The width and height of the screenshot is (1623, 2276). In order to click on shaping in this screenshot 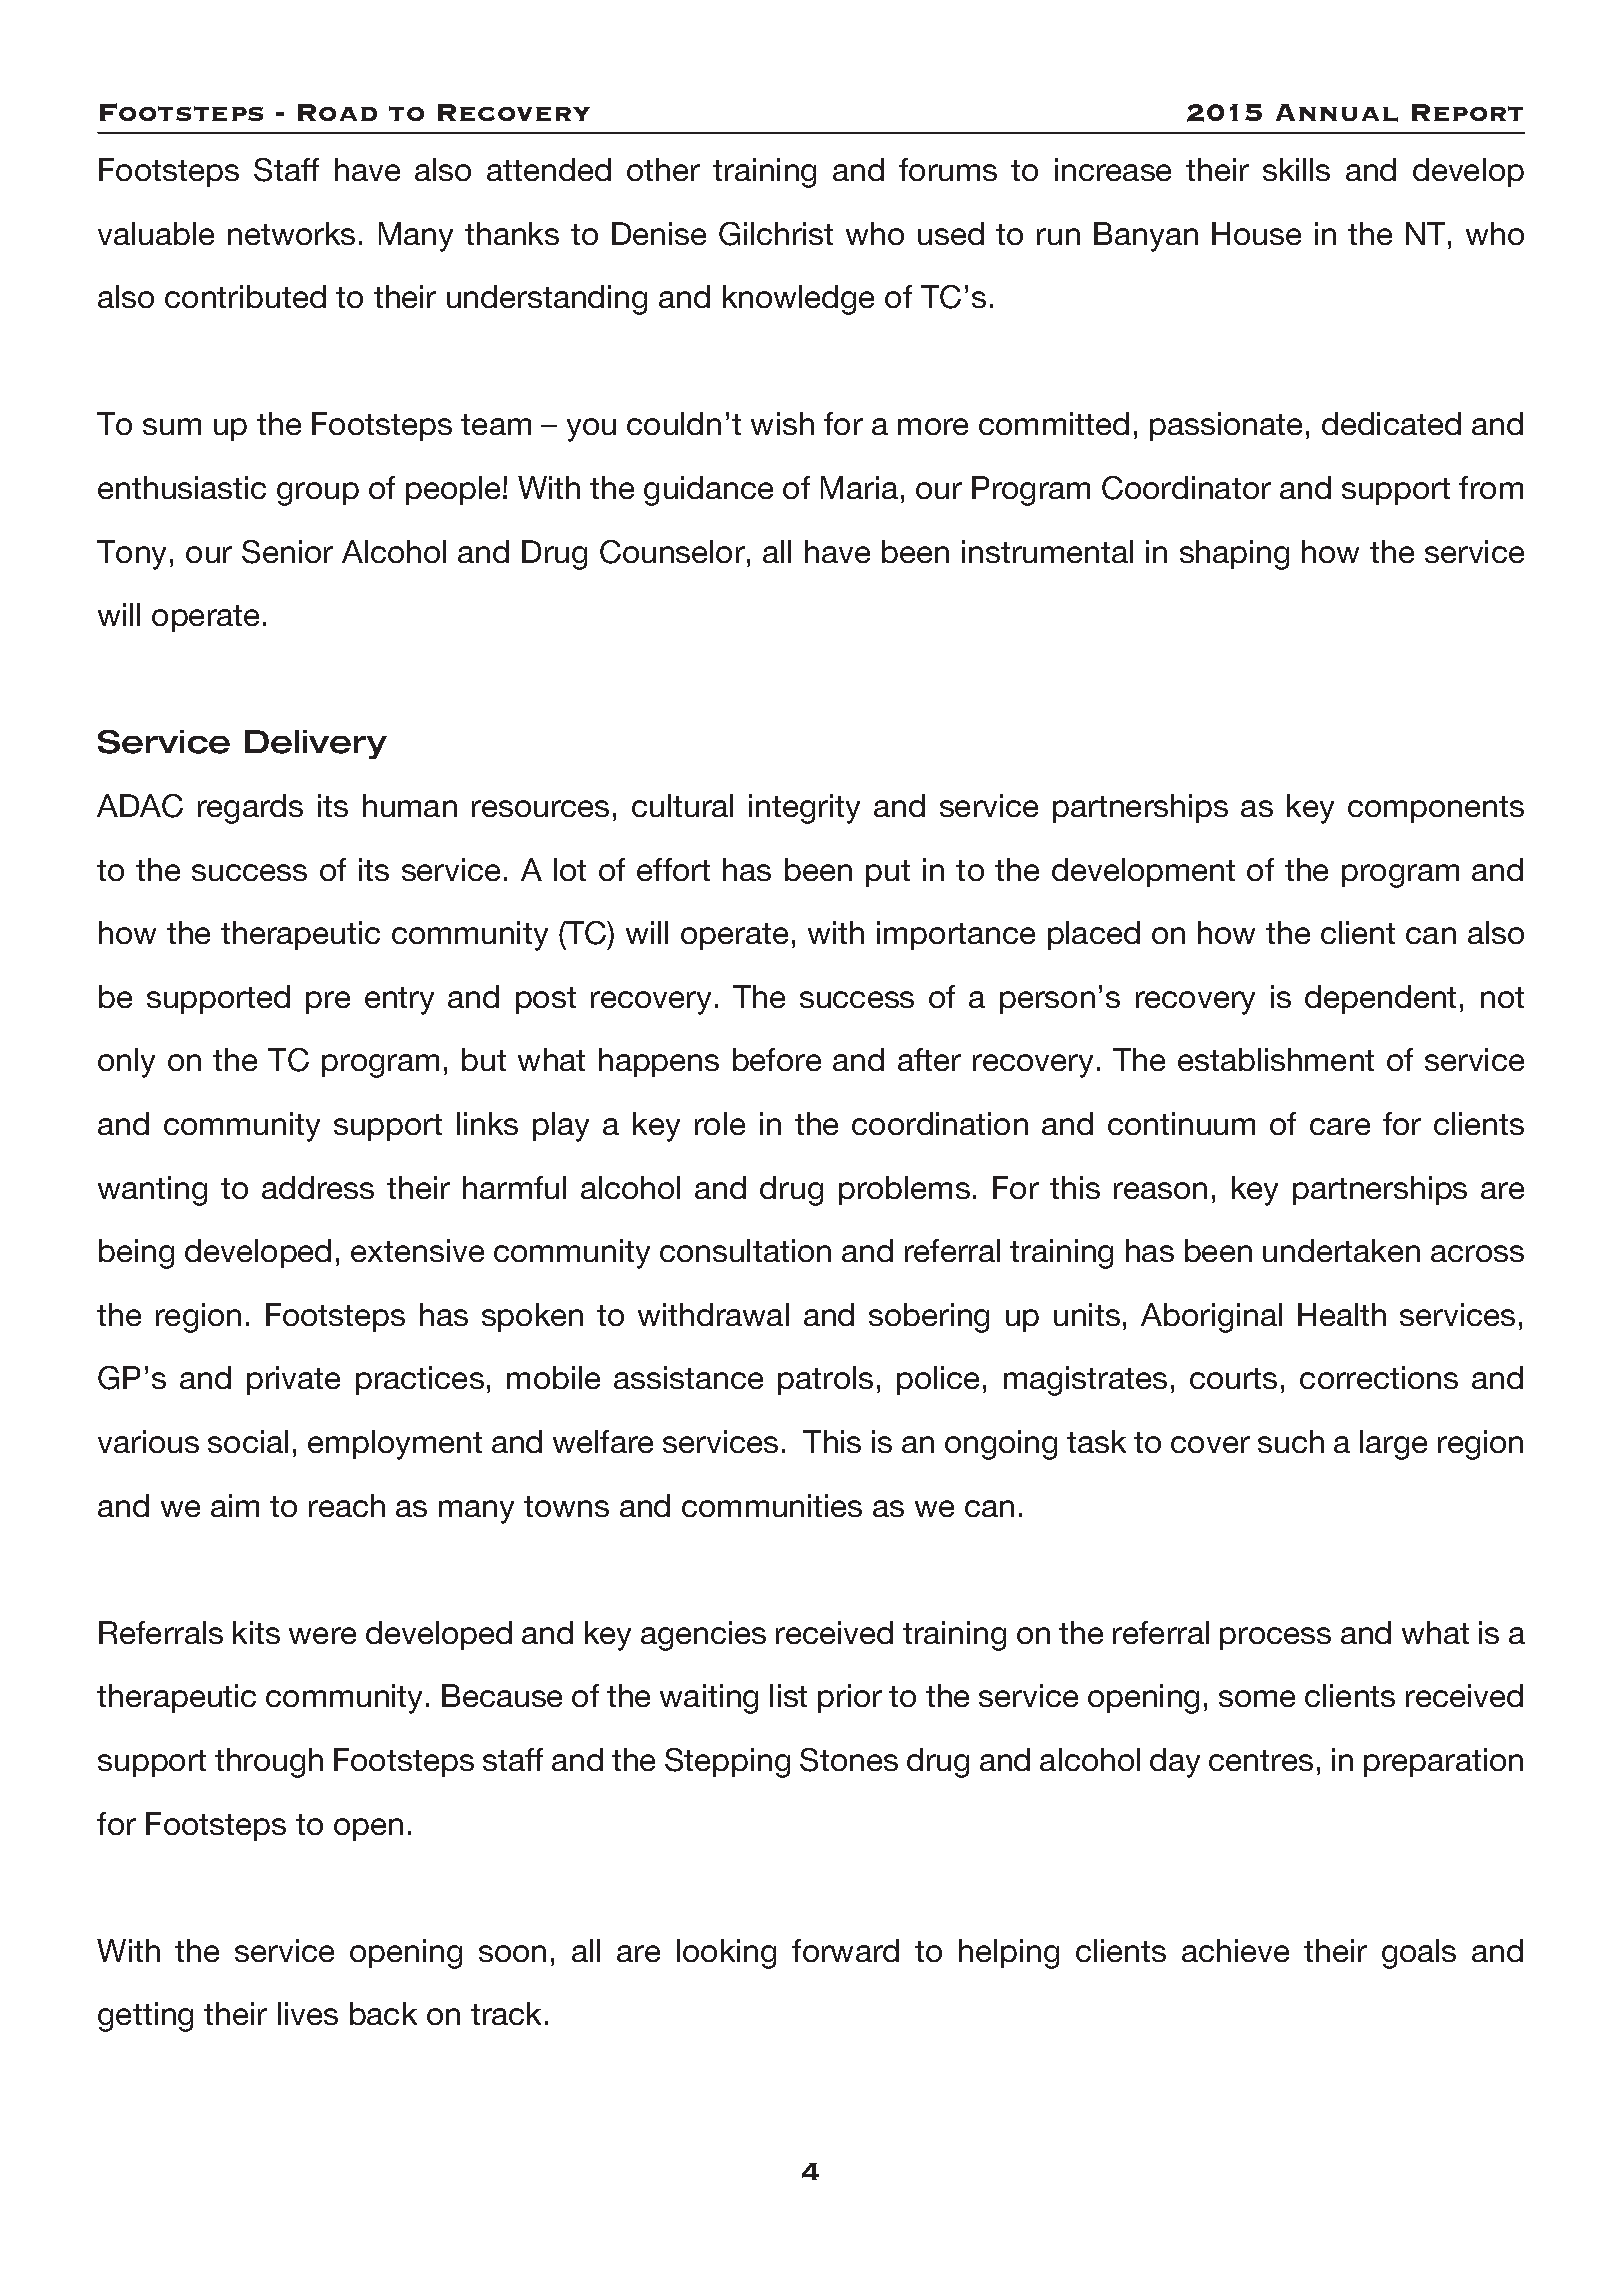, I will do `click(1234, 555)`.
